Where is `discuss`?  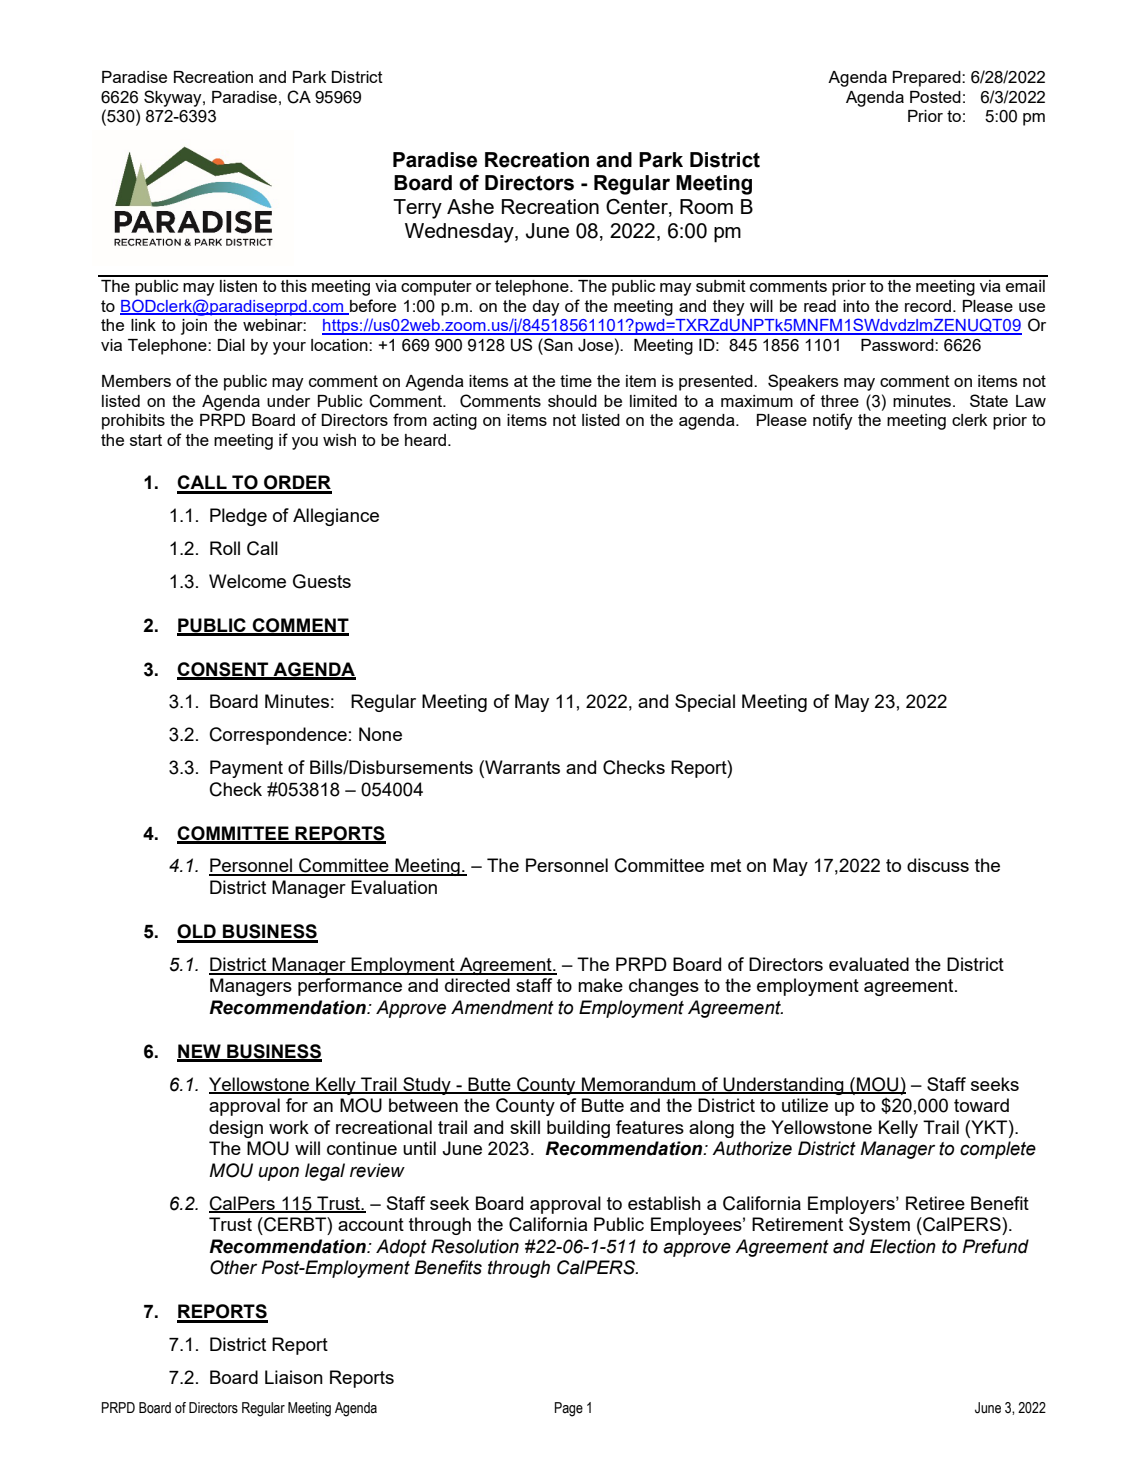 discuss is located at coordinates (938, 865).
